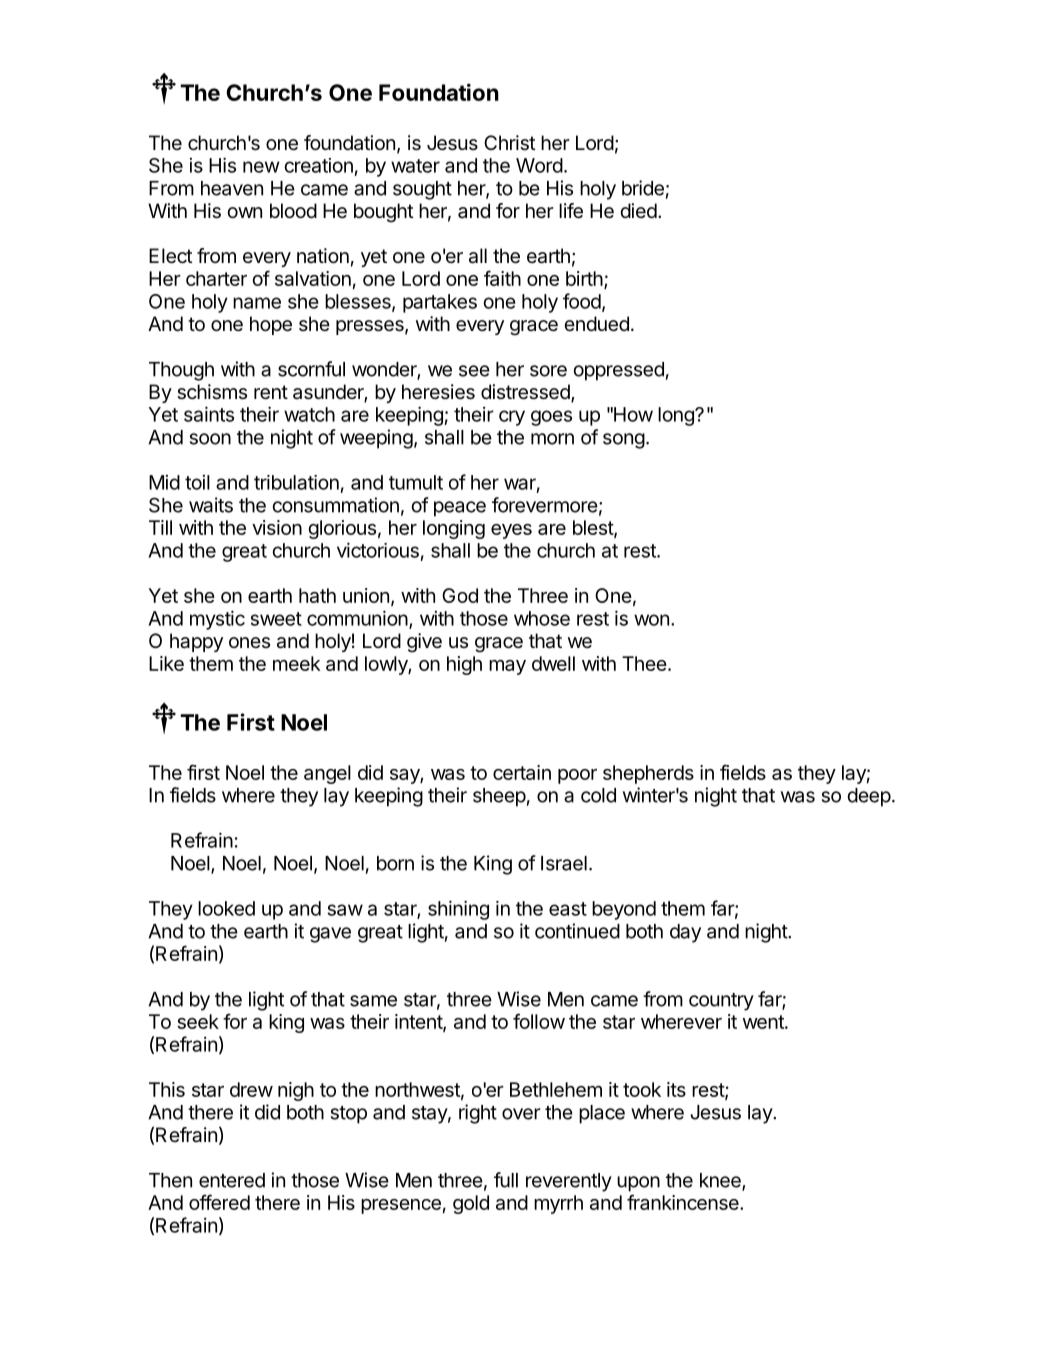  I want to click on waits, so click(211, 505).
